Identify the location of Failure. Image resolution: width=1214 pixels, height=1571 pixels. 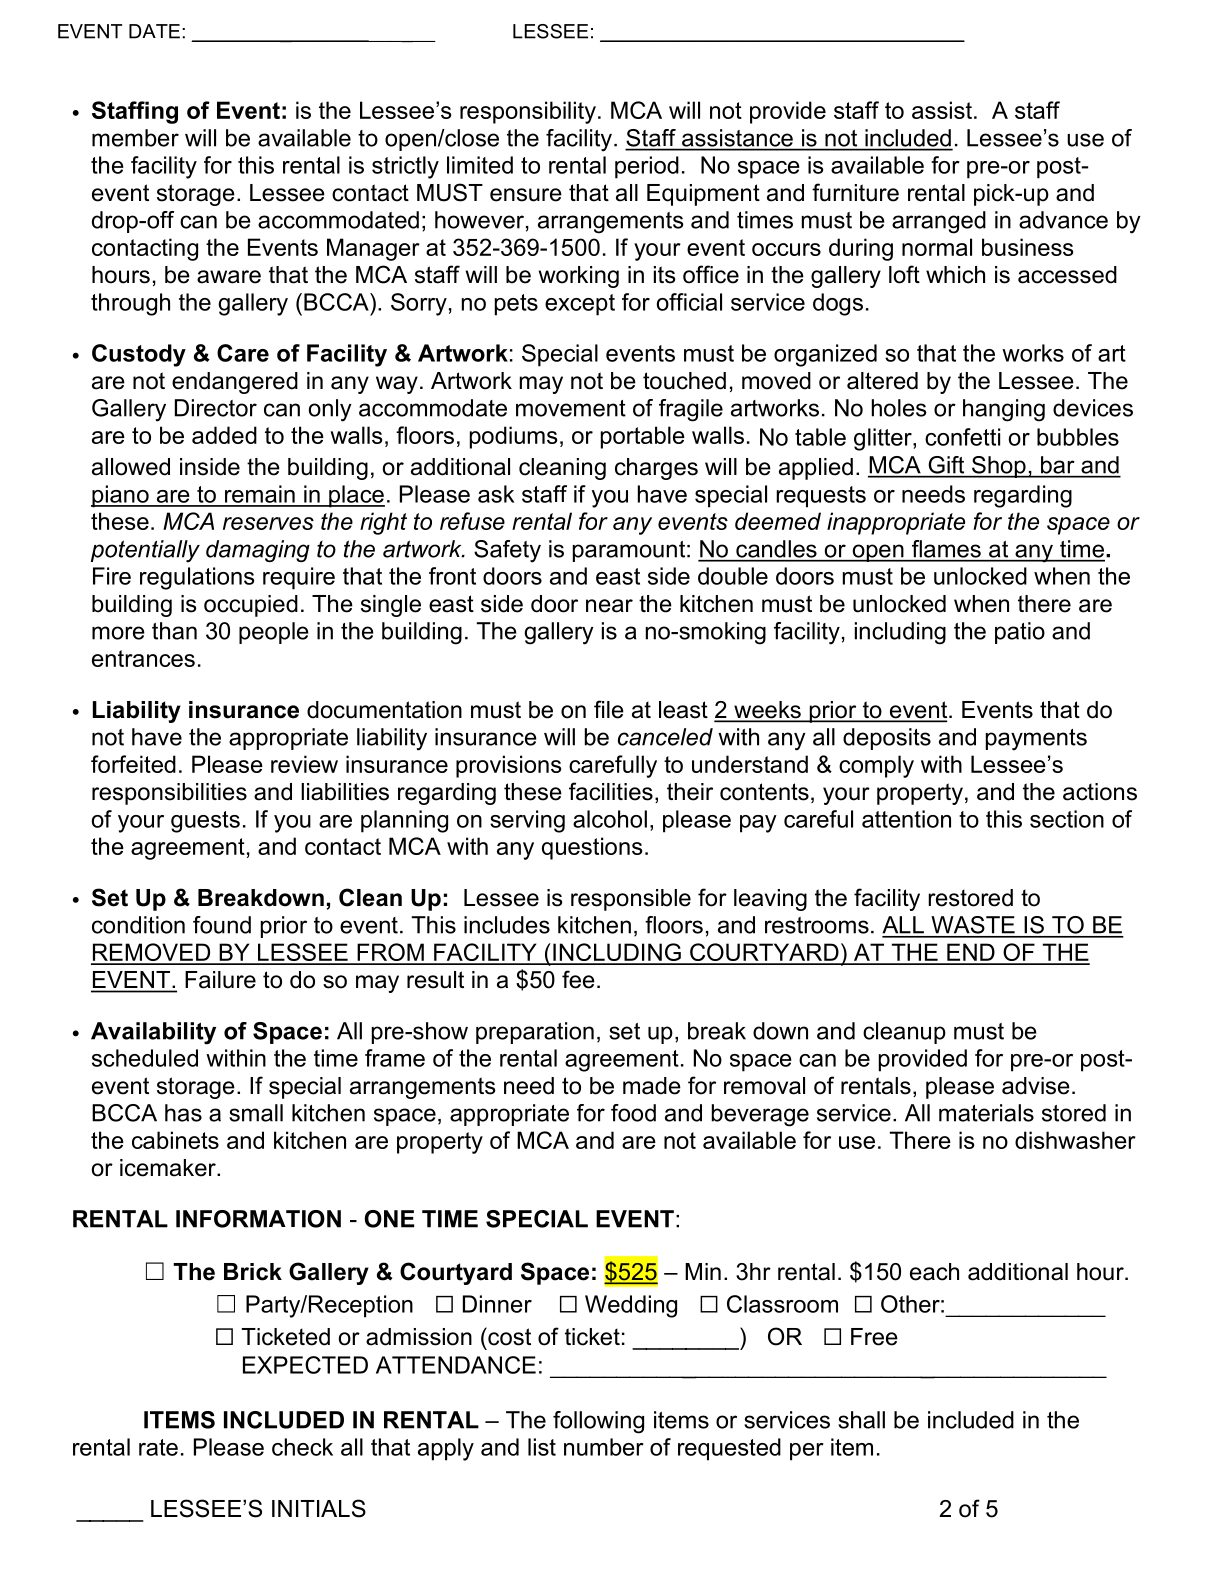
(220, 980).
